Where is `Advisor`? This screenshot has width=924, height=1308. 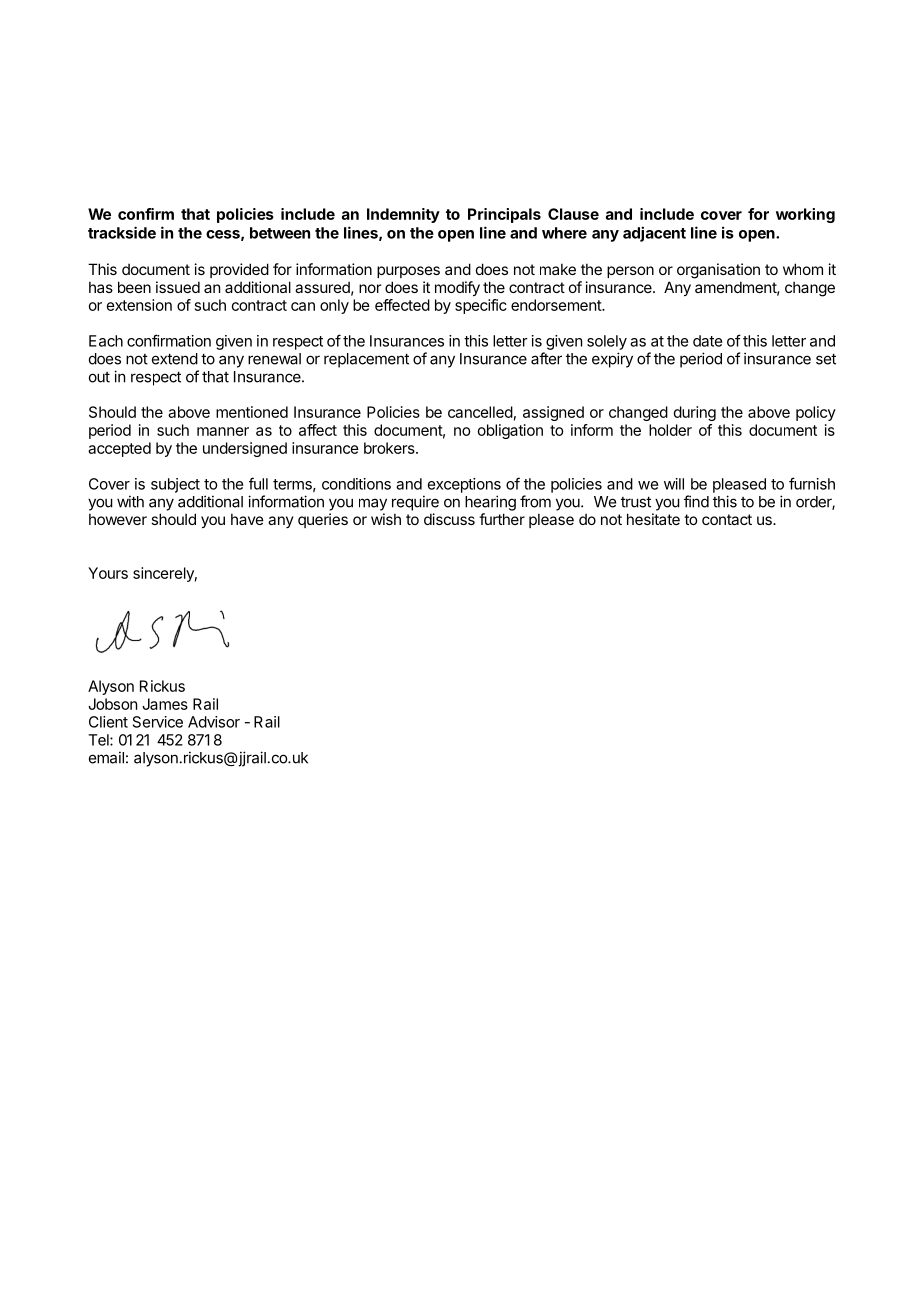
Advisor is located at coordinates (214, 722).
